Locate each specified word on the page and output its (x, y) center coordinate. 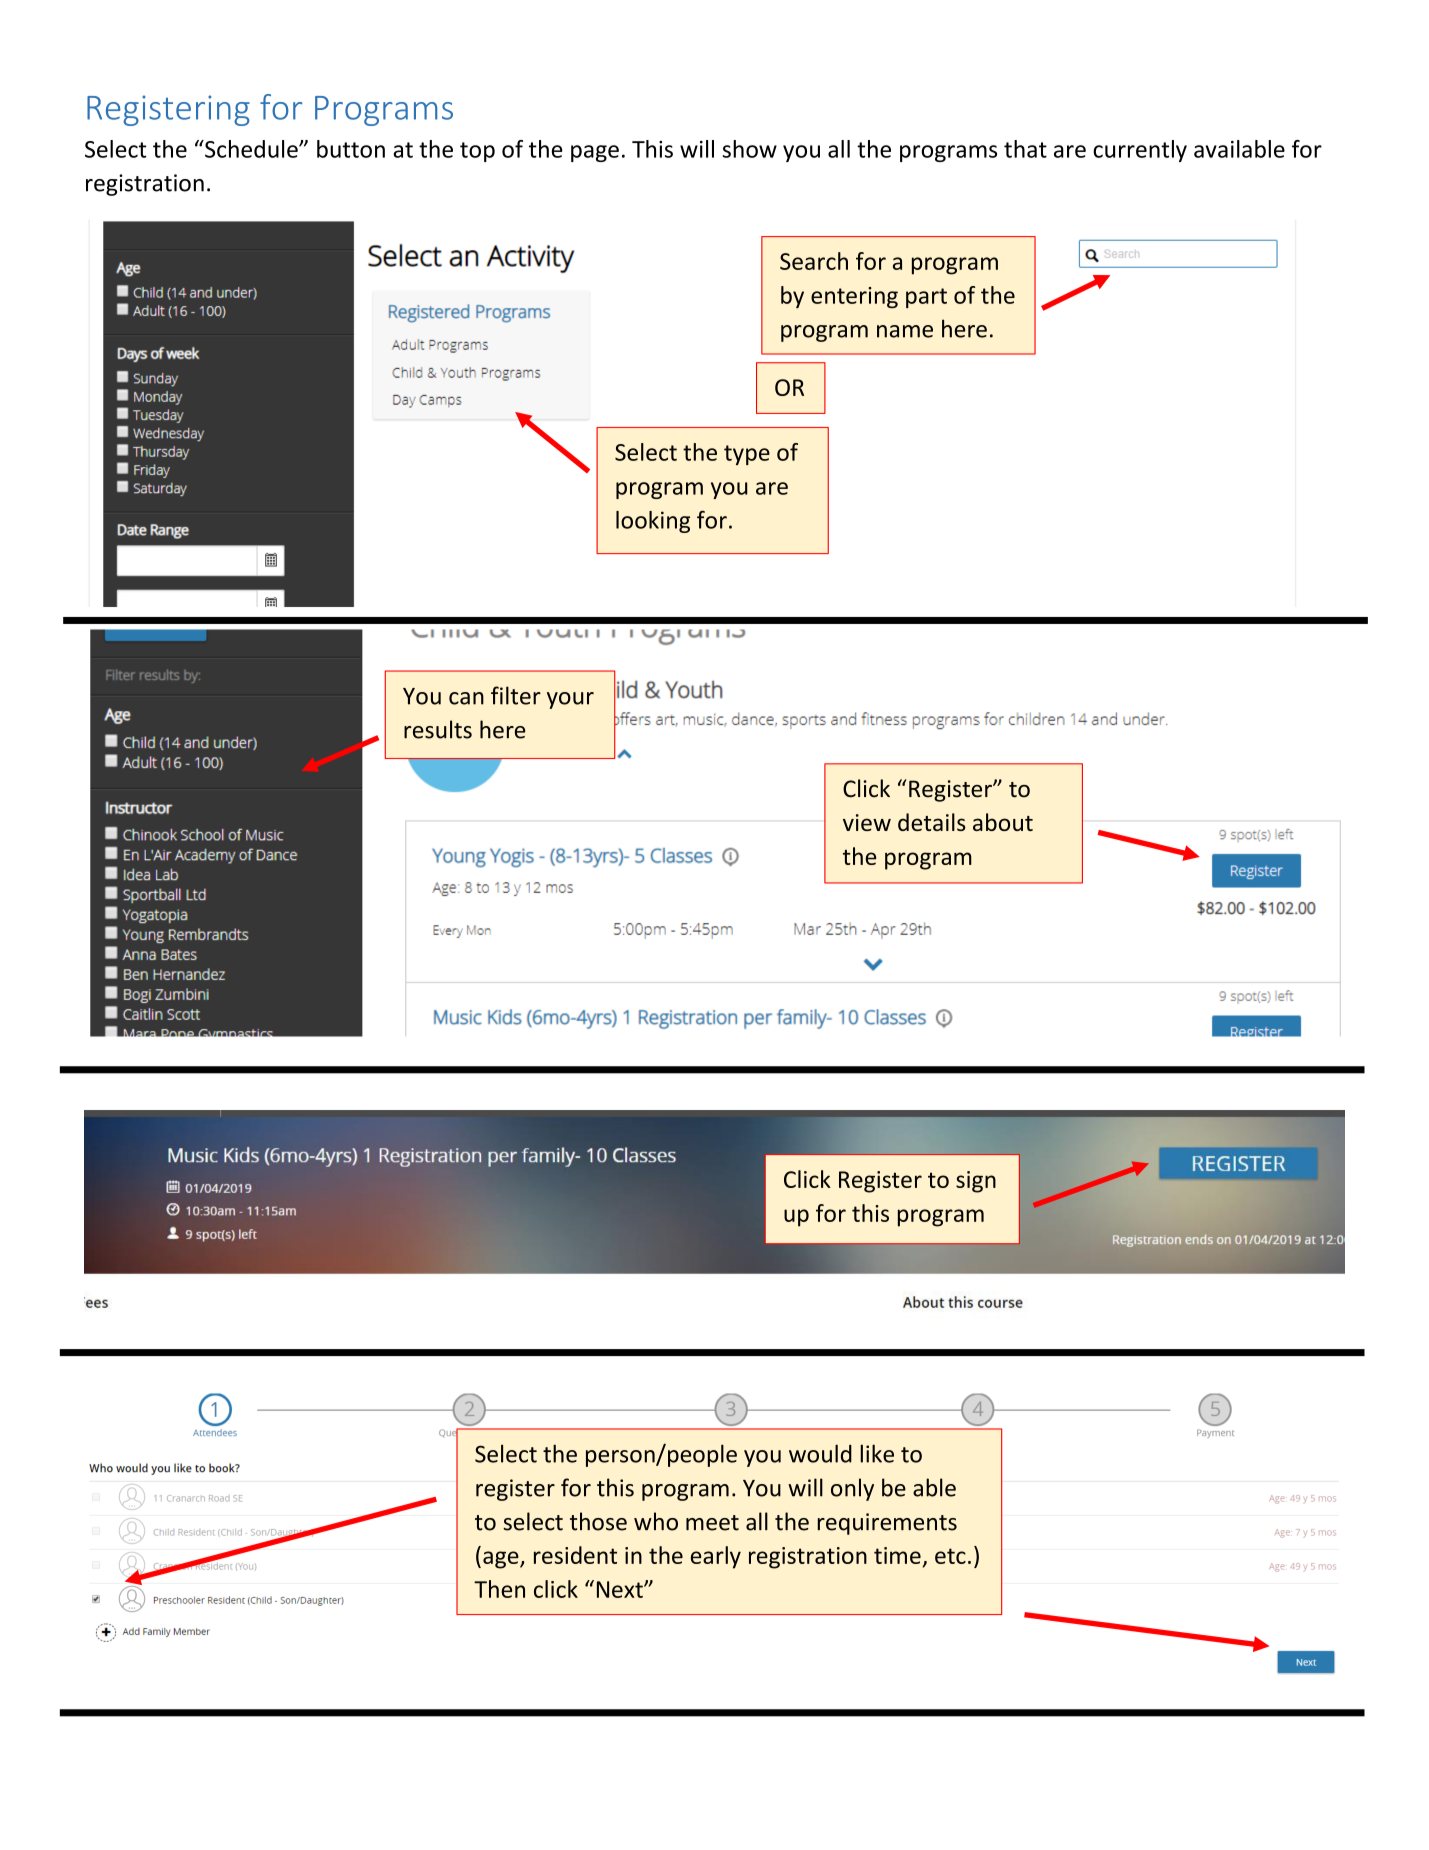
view (867, 822)
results (438, 729)
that (1025, 149)
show (750, 149)
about (1003, 822)
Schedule (251, 149)
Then (499, 1589)
